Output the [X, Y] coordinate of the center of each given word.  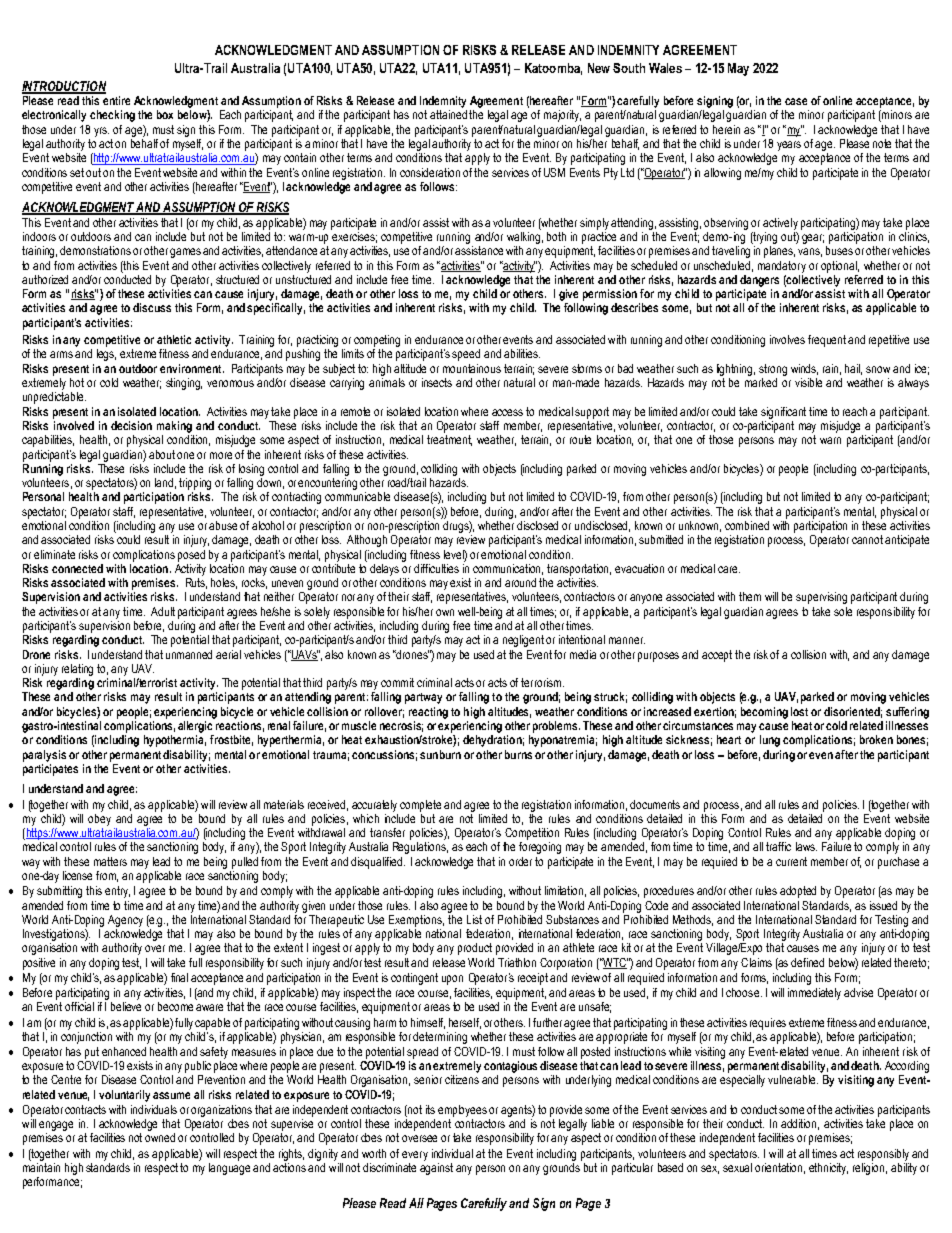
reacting [428, 713]
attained [448, 114]
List [474, 919]
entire [116, 100]
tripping [195, 484]
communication [508, 569]
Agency [125, 921]
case [796, 101]
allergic [195, 727]
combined [747, 525]
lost [799, 711]
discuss [152, 307]
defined [807, 962]
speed [466, 355]
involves [787, 339]
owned [160, 1137]
